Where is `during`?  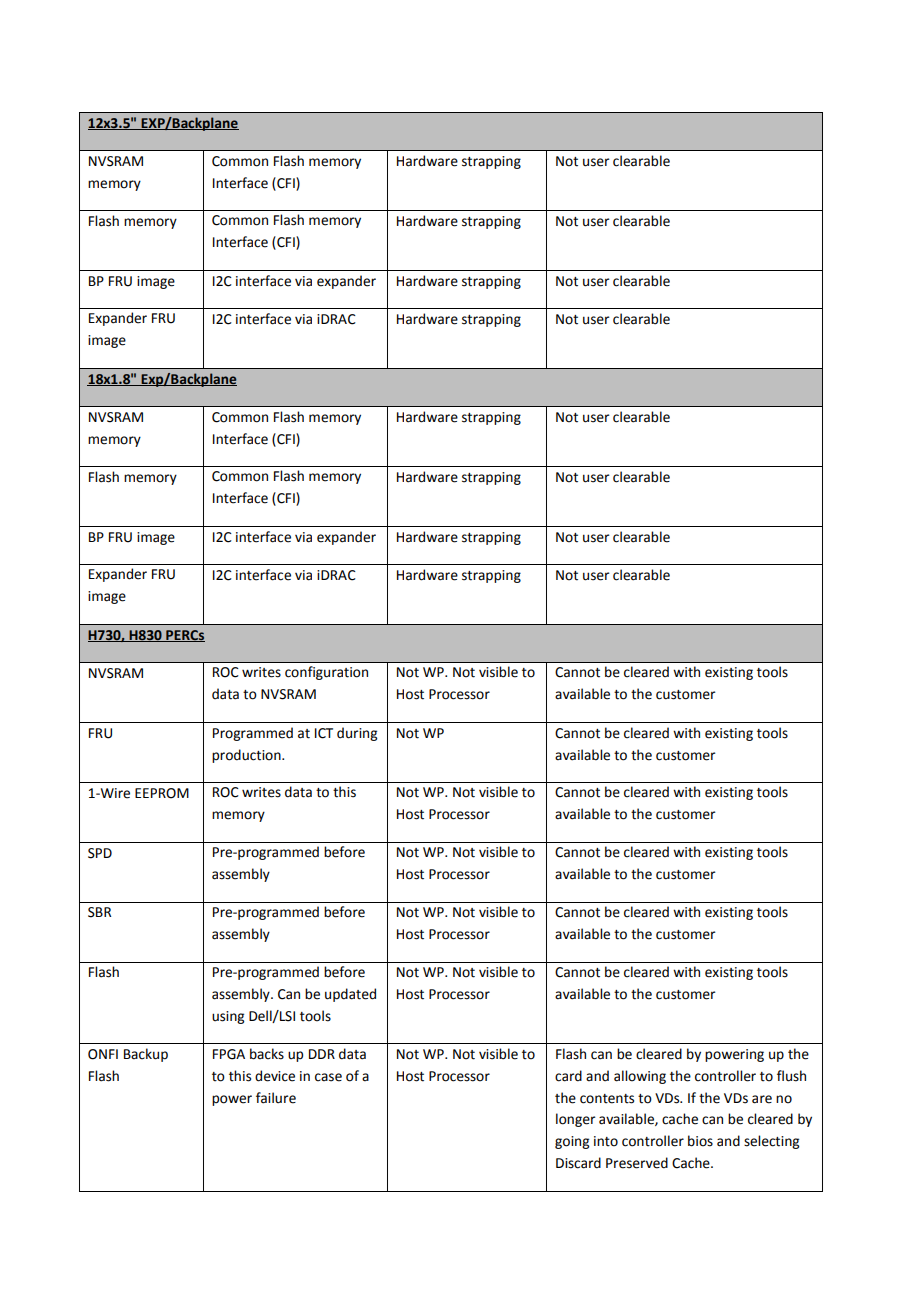 during is located at coordinates (357, 734).
